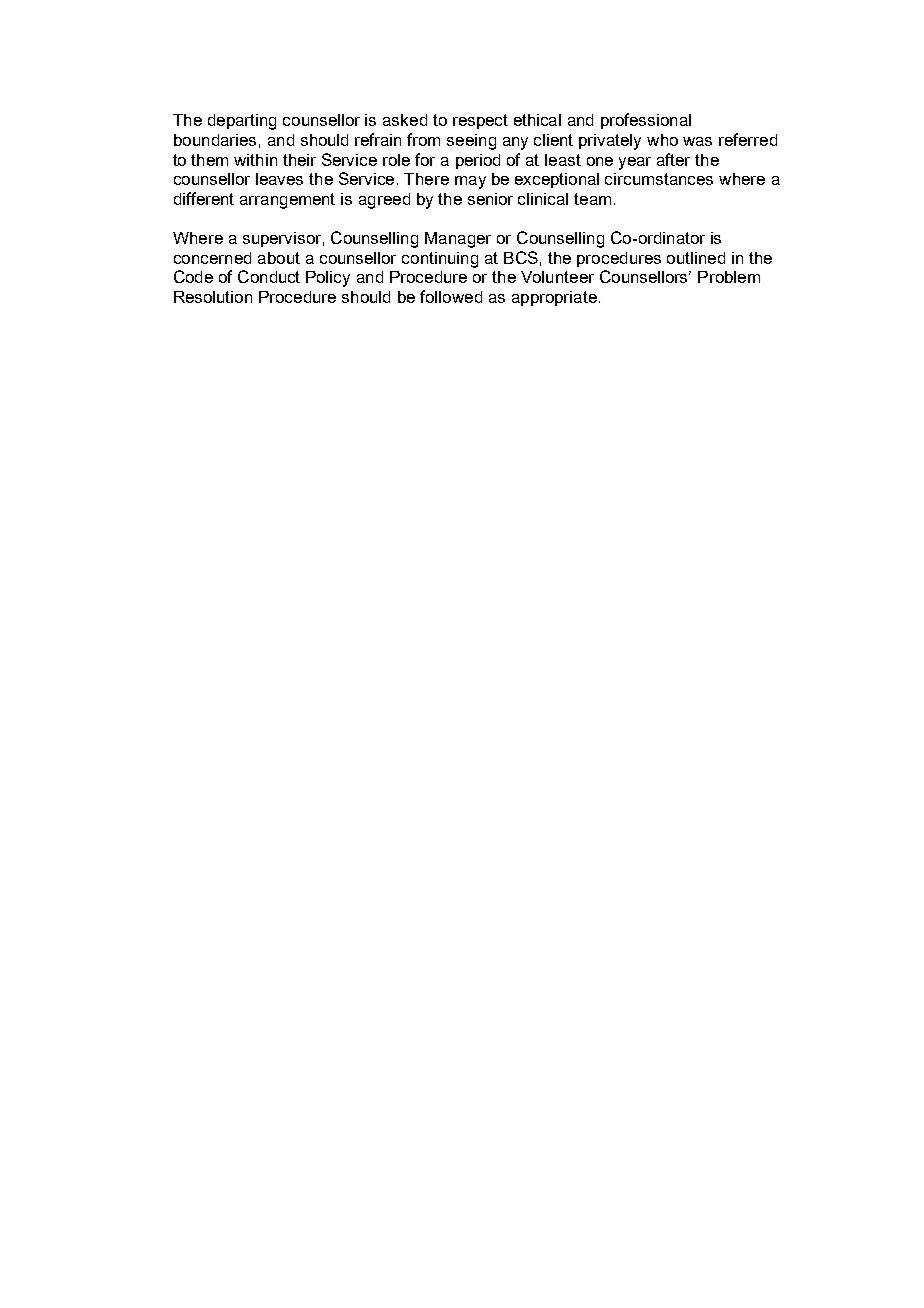  What do you see at coordinates (287, 201) in the document?
I see `arrangement` at bounding box center [287, 201].
